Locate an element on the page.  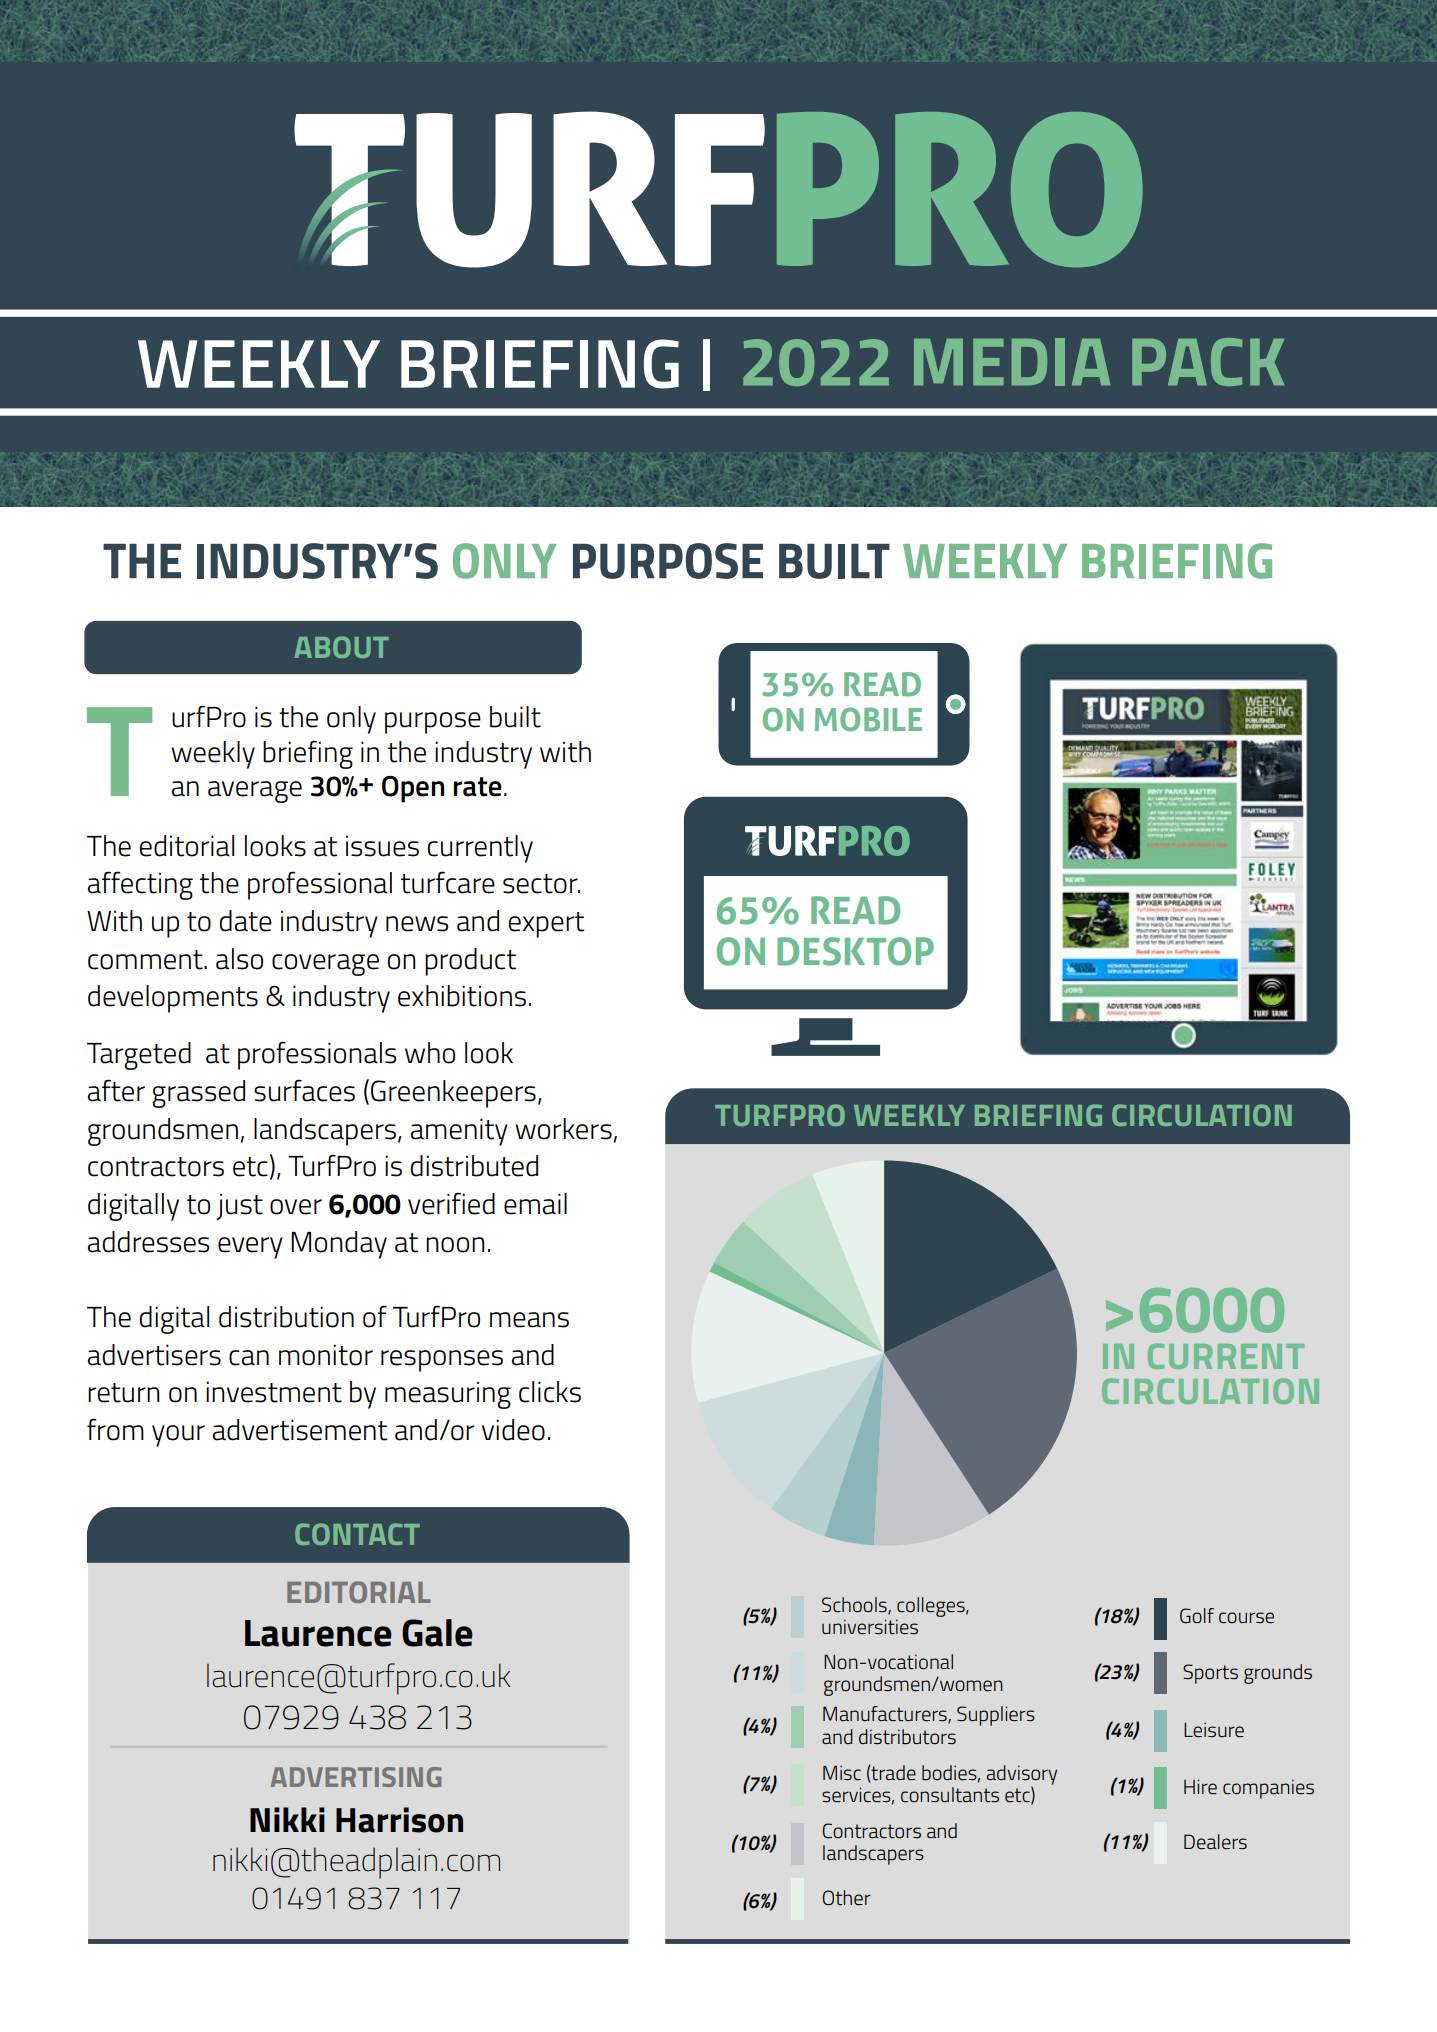
PACK is located at coordinates (1208, 362).
